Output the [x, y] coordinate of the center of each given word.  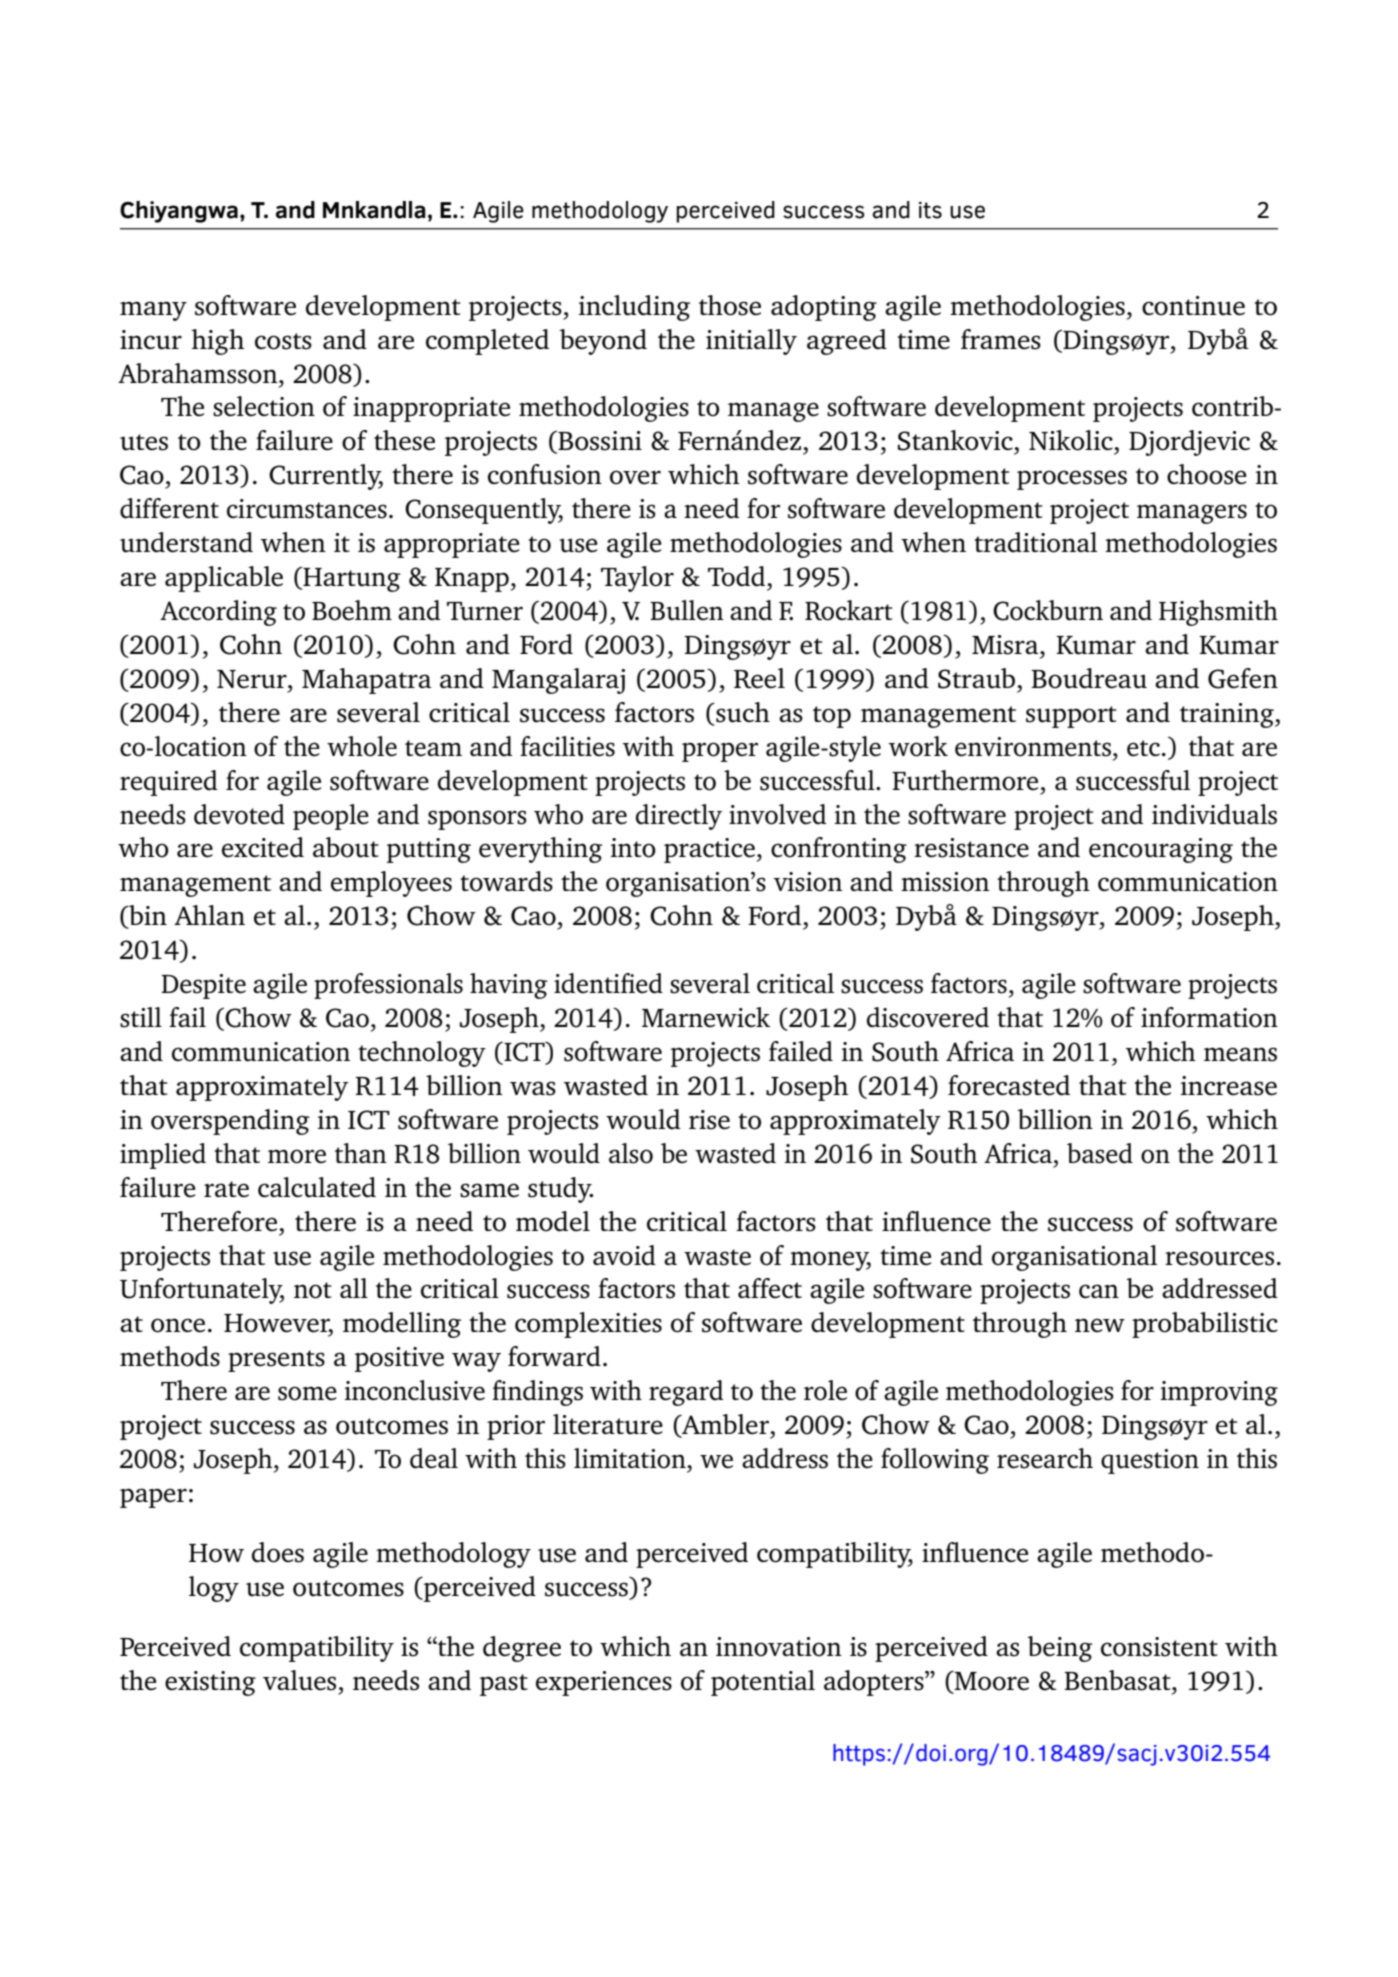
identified [608, 983]
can [1099, 1291]
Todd [738, 576]
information [1209, 1017]
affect [770, 1288]
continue [1193, 306]
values [299, 1680]
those [730, 305]
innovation [779, 1647]
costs [283, 341]
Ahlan [209, 915]
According [218, 613]
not [313, 1290]
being [1060, 1649]
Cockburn [1048, 610]
